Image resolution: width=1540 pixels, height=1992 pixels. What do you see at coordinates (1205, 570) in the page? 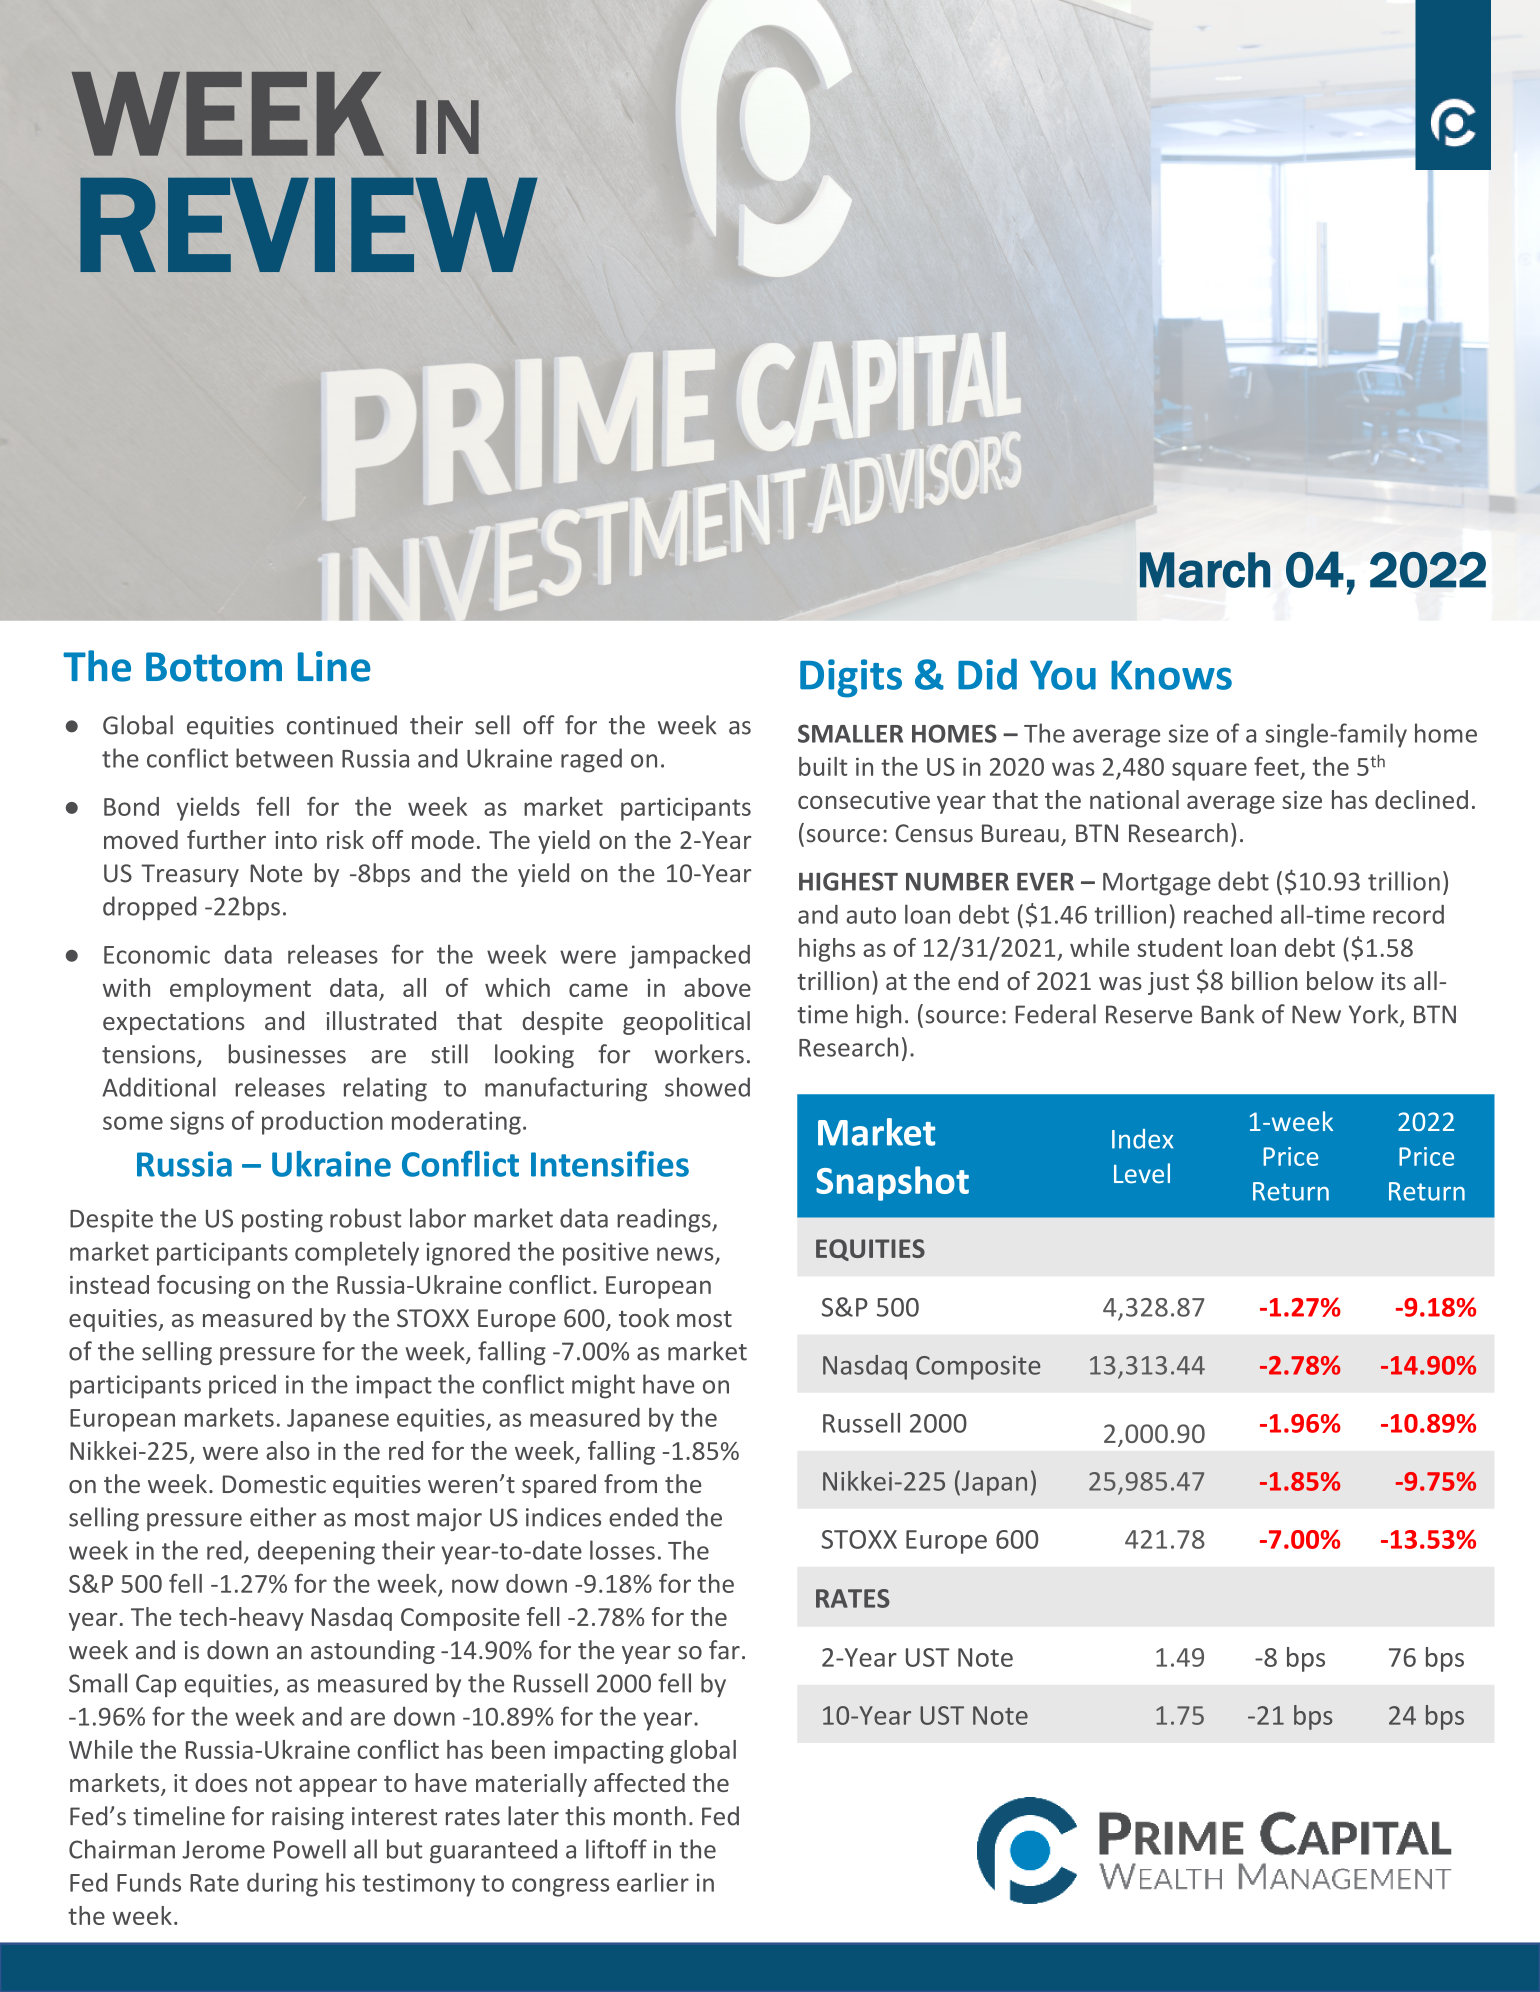
I see `March` at bounding box center [1205, 570].
